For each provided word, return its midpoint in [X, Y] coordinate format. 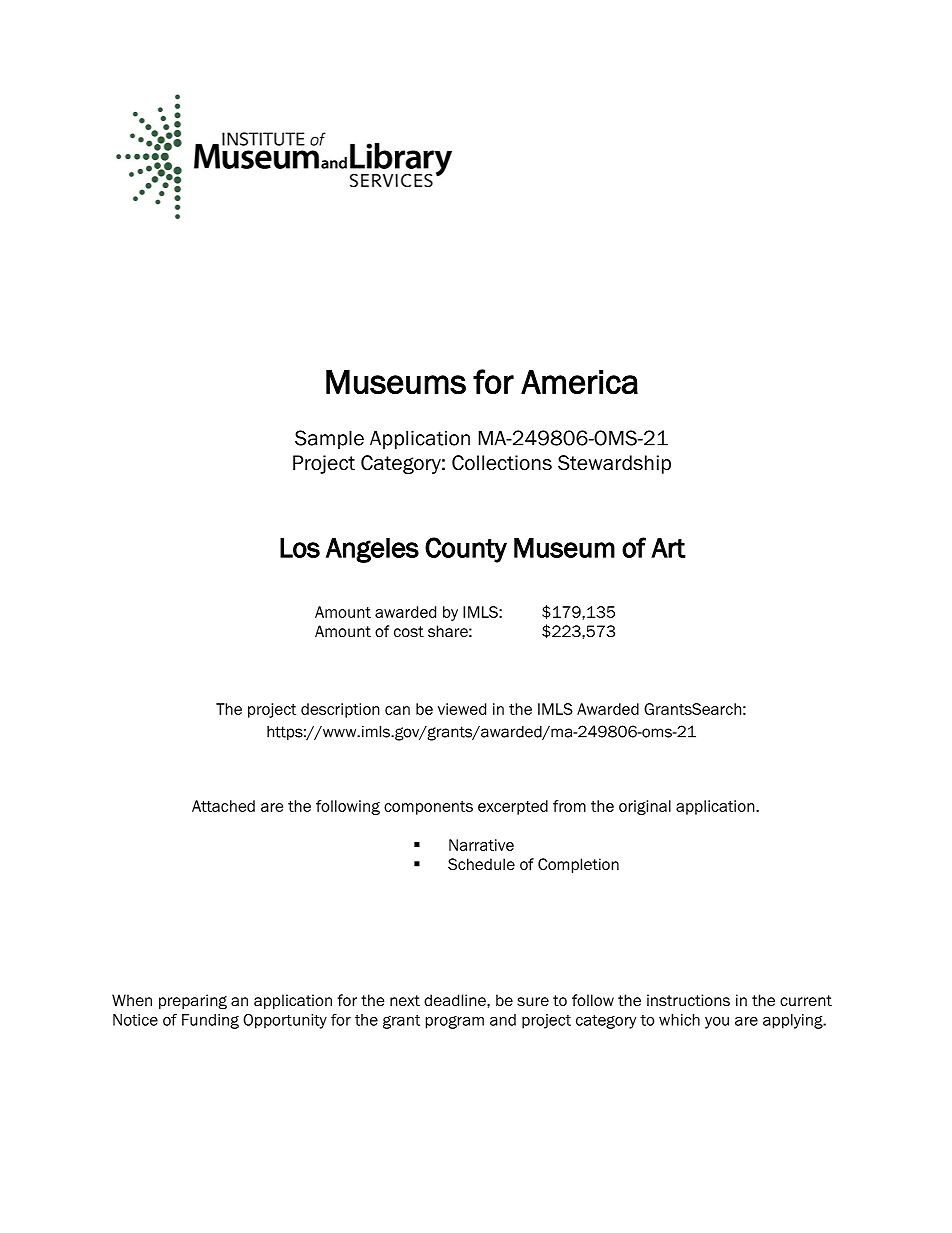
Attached [223, 806]
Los [300, 548]
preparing [193, 1001]
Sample [329, 439]
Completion [578, 865]
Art [668, 548]
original [645, 807]
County [466, 550]
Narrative [481, 845]
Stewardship [614, 464]
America [579, 382]
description [340, 710]
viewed [462, 709]
